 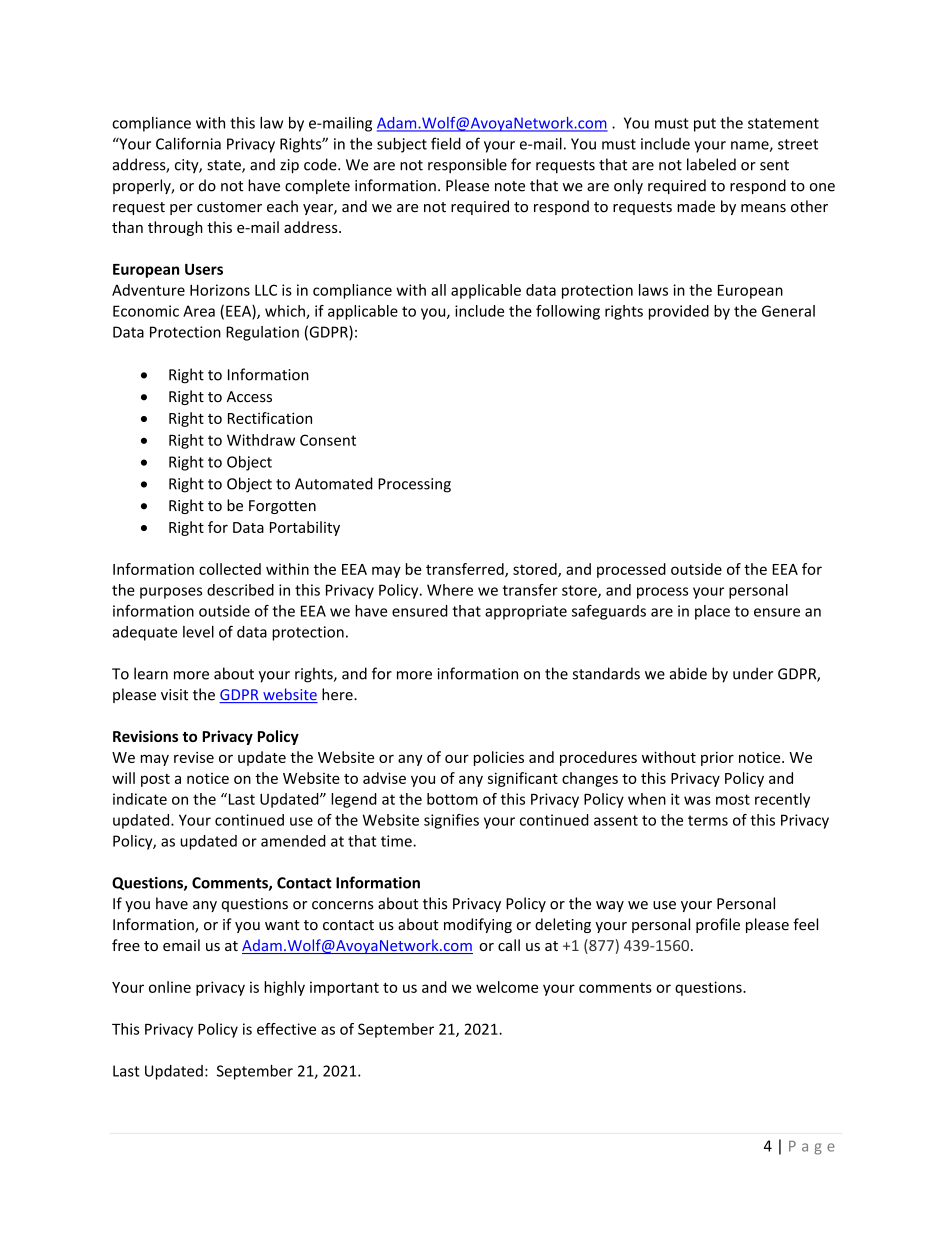 What do you see at coordinates (712, 612) in the screenshot?
I see `place` at bounding box center [712, 612].
